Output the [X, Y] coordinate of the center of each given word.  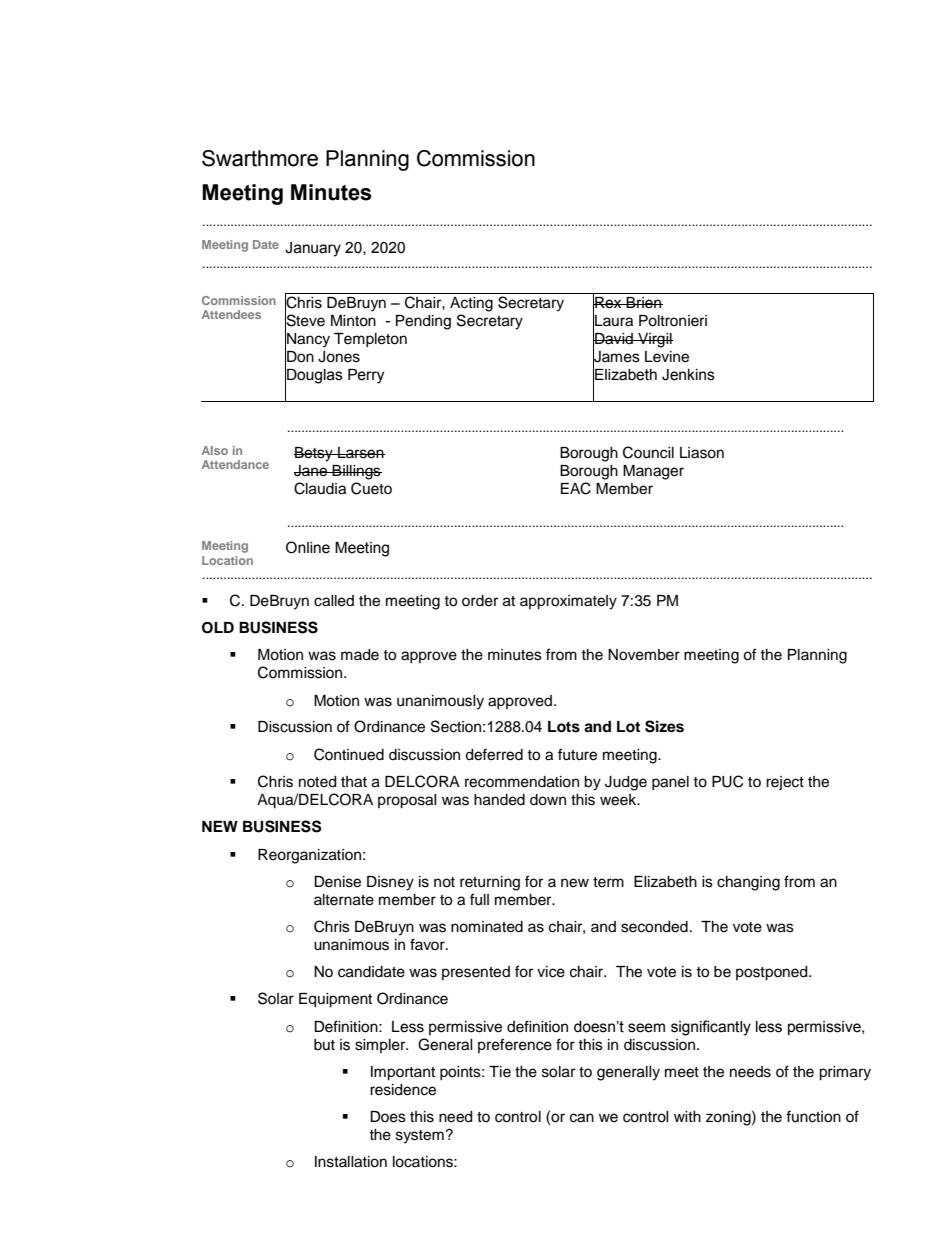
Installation [351, 1162]
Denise [337, 882]
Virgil [654, 340]
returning [490, 883]
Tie [500, 1072]
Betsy [314, 454]
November [644, 655]
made [360, 655]
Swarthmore [260, 158]
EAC [576, 488]
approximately [568, 602]
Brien [644, 303]
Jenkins [688, 375]
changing [748, 883]
